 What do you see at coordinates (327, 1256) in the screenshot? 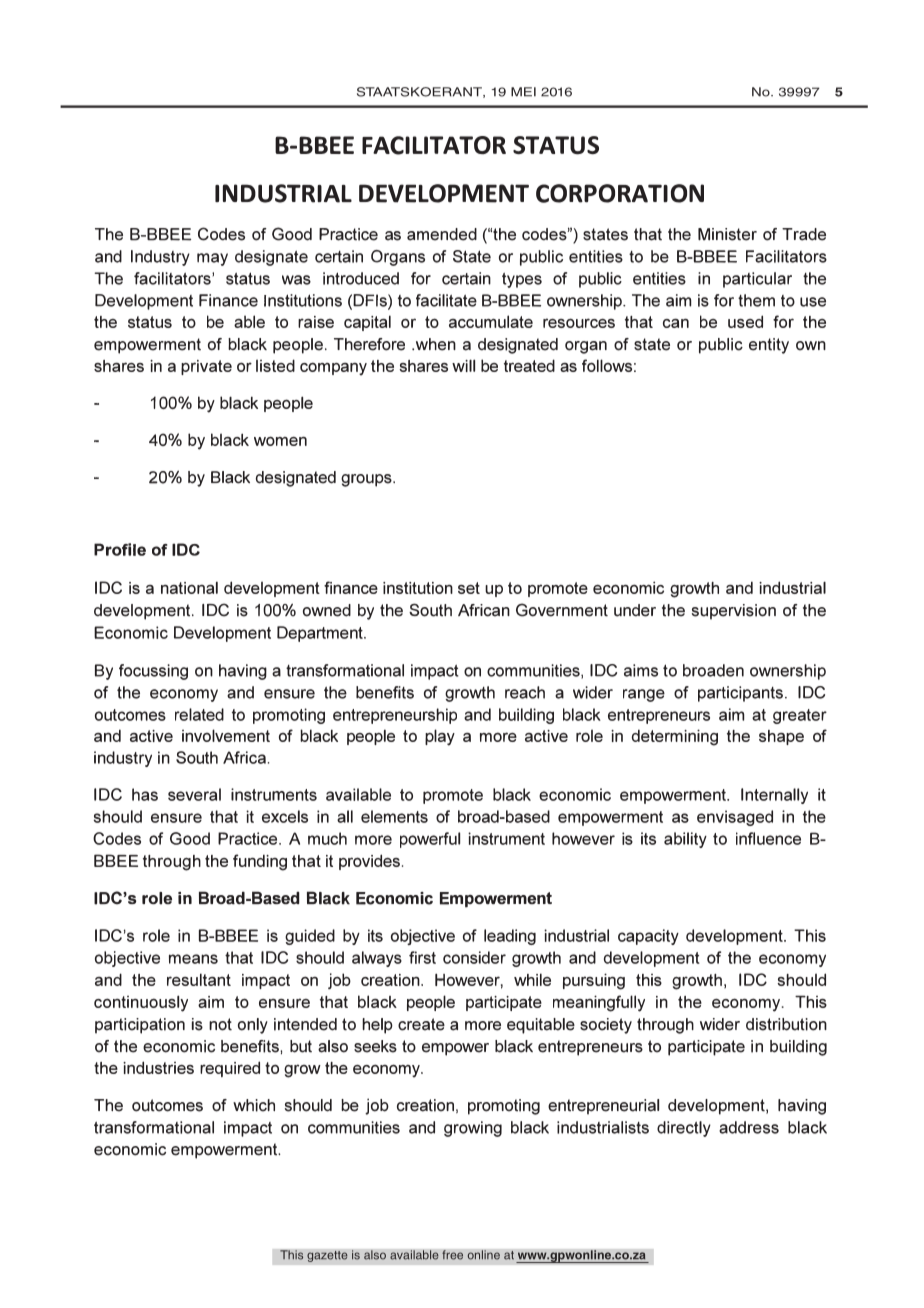
I see `gazette` at bounding box center [327, 1256].
